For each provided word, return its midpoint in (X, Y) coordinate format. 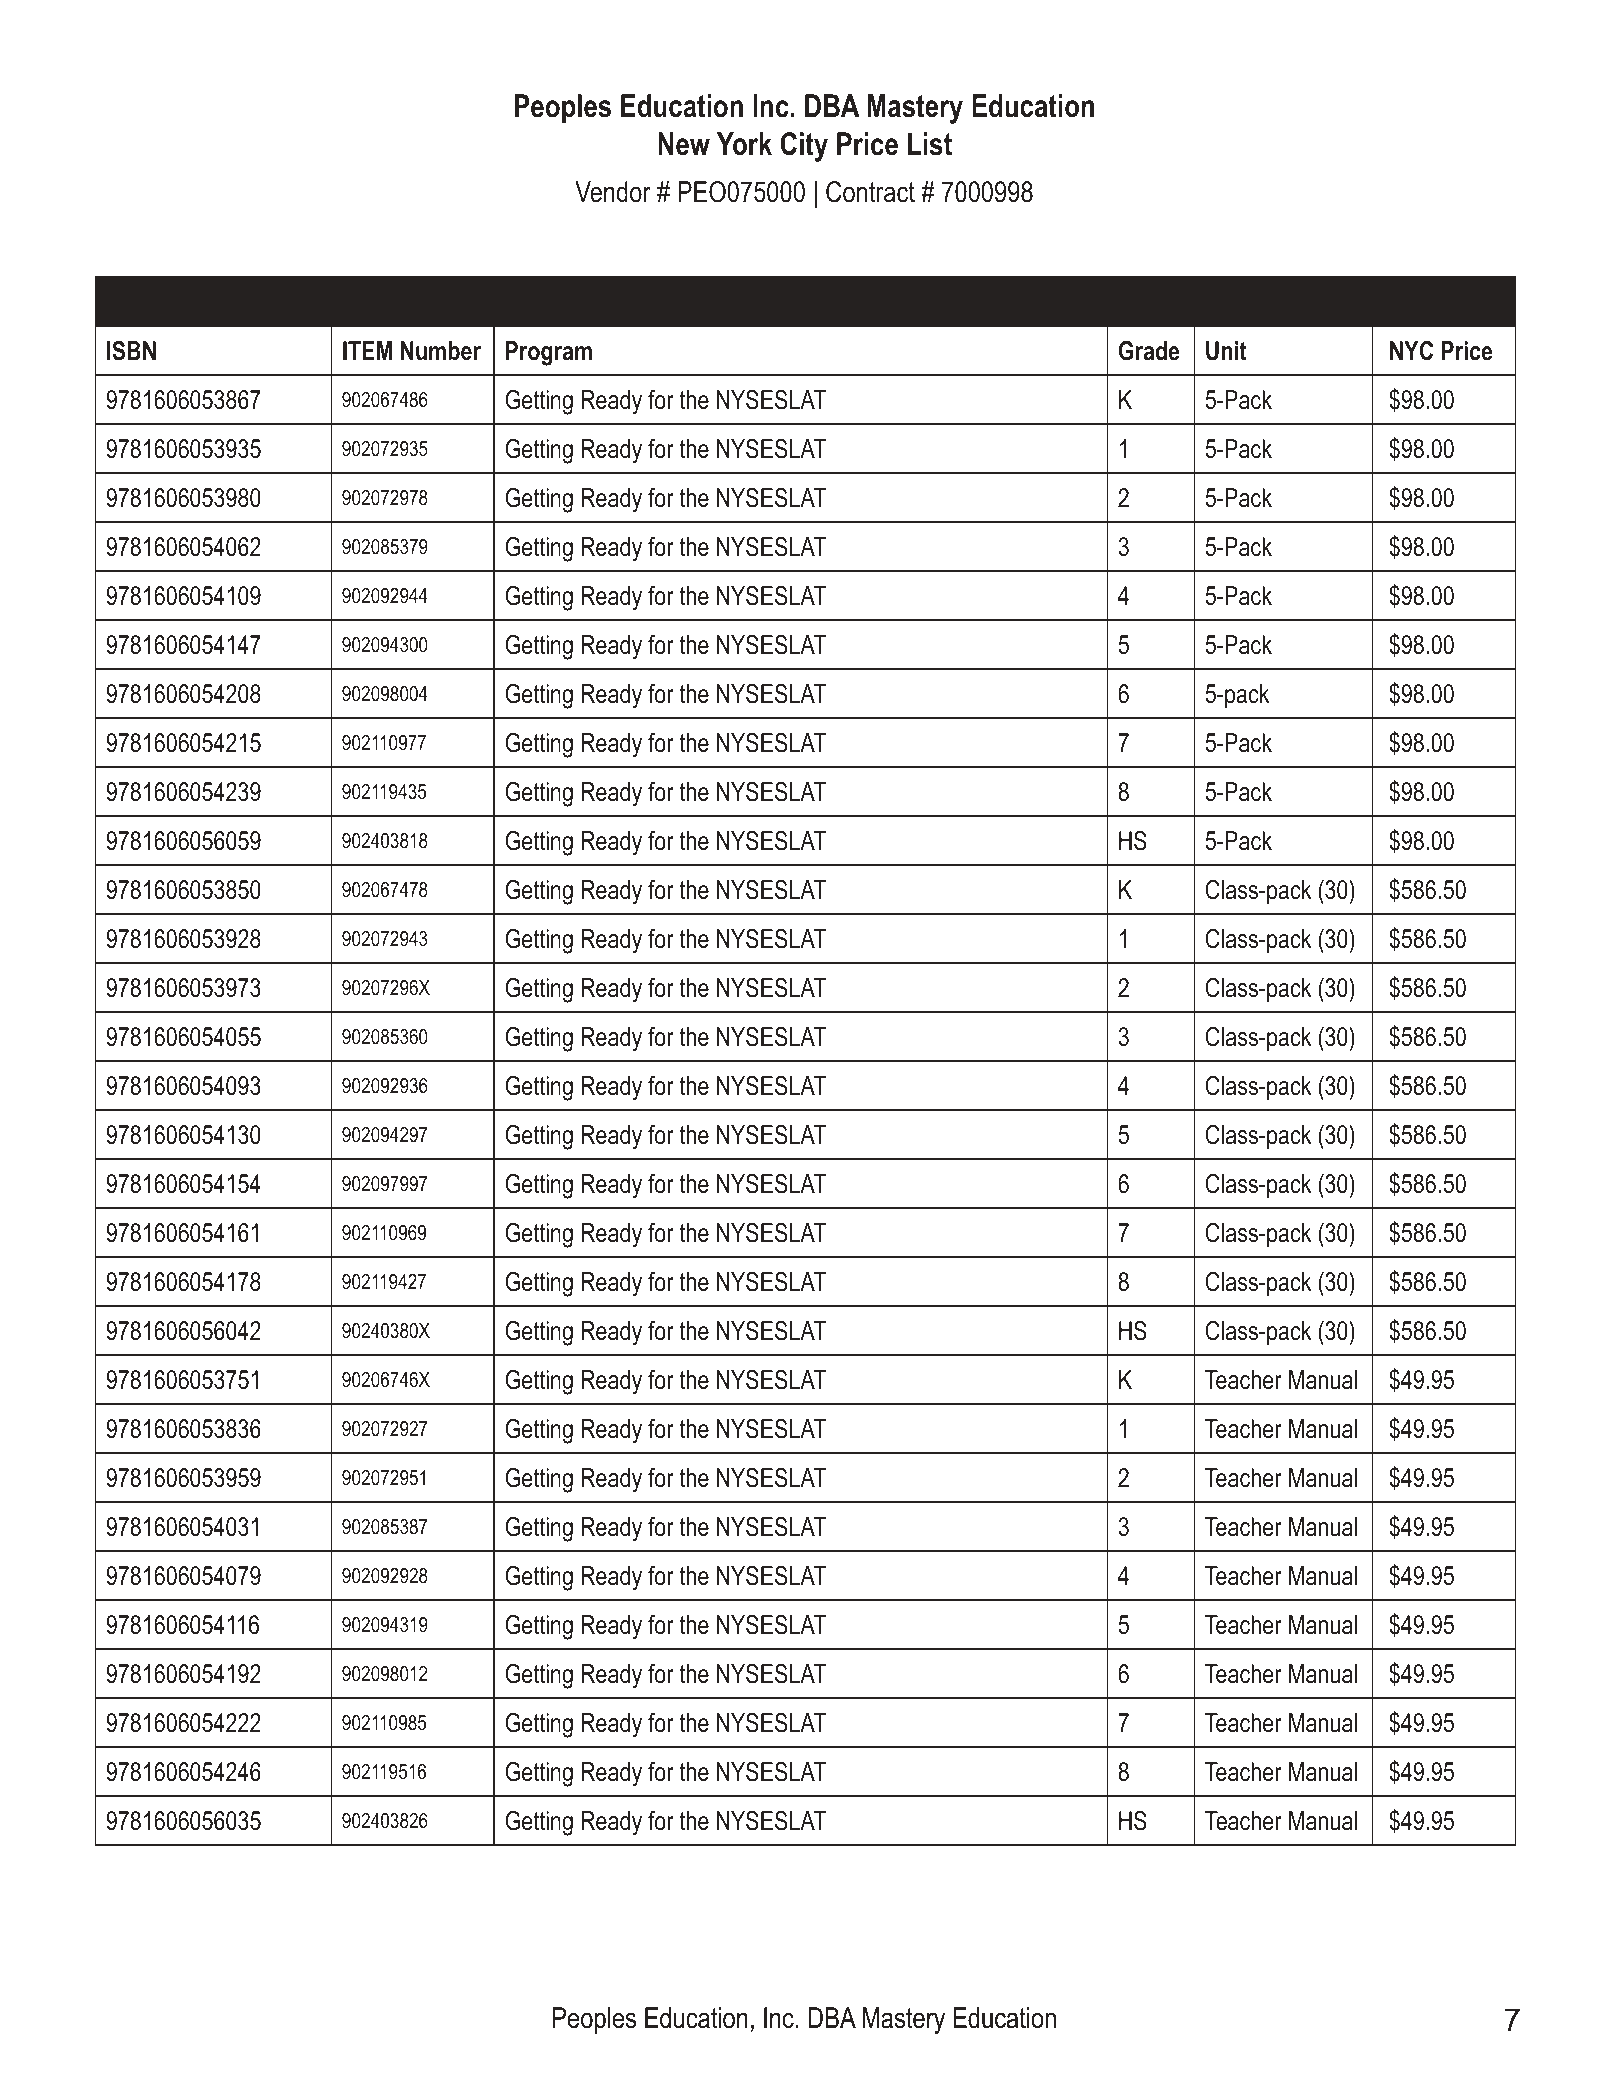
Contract (870, 192)
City (804, 147)
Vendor (613, 192)
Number (441, 351)
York (744, 144)
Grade (1149, 351)
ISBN (131, 351)
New (684, 144)
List (930, 144)
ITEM (367, 350)
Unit (1226, 351)
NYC (1411, 351)
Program (549, 353)
